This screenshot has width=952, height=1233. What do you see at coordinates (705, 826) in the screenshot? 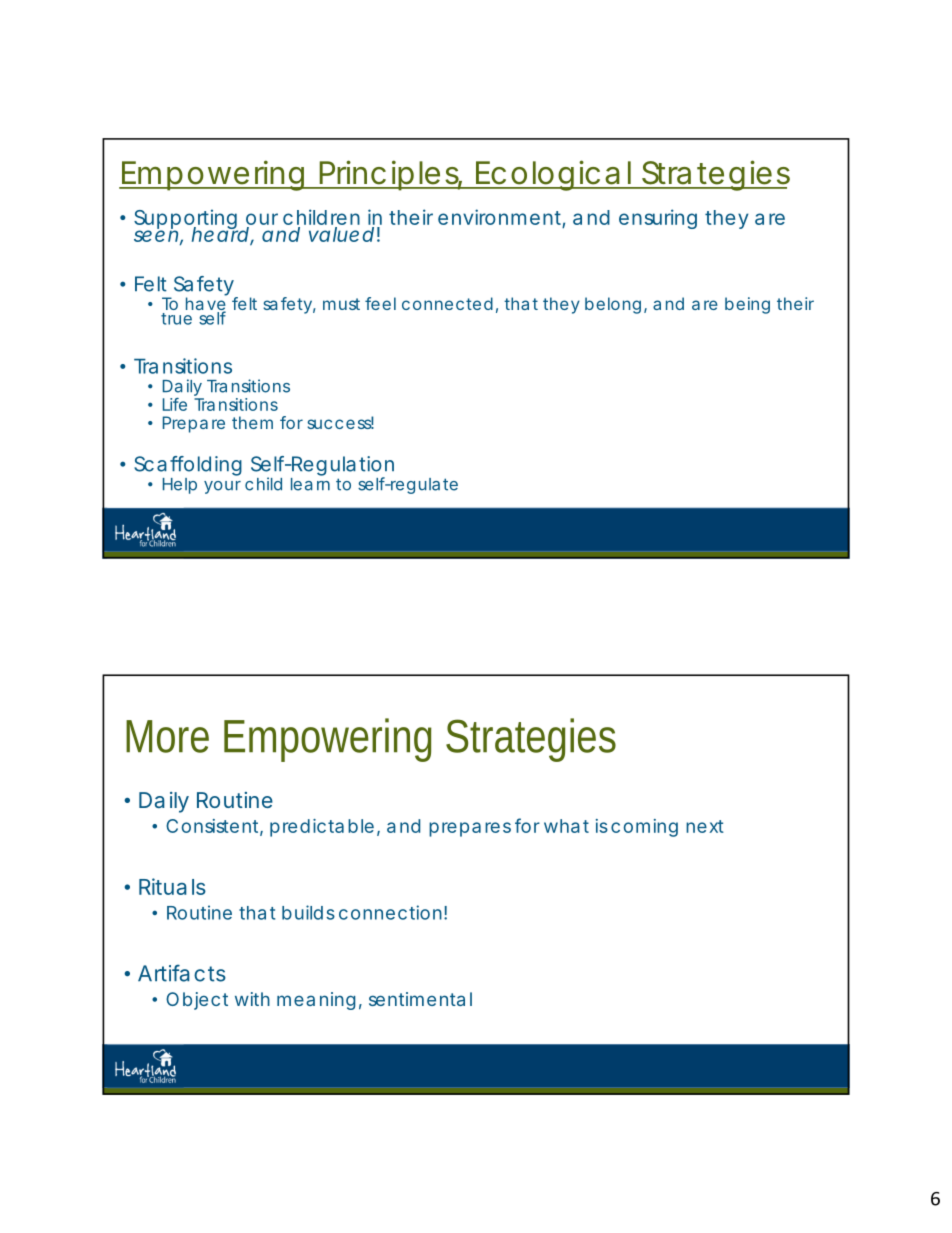
I see `next` at bounding box center [705, 826].
